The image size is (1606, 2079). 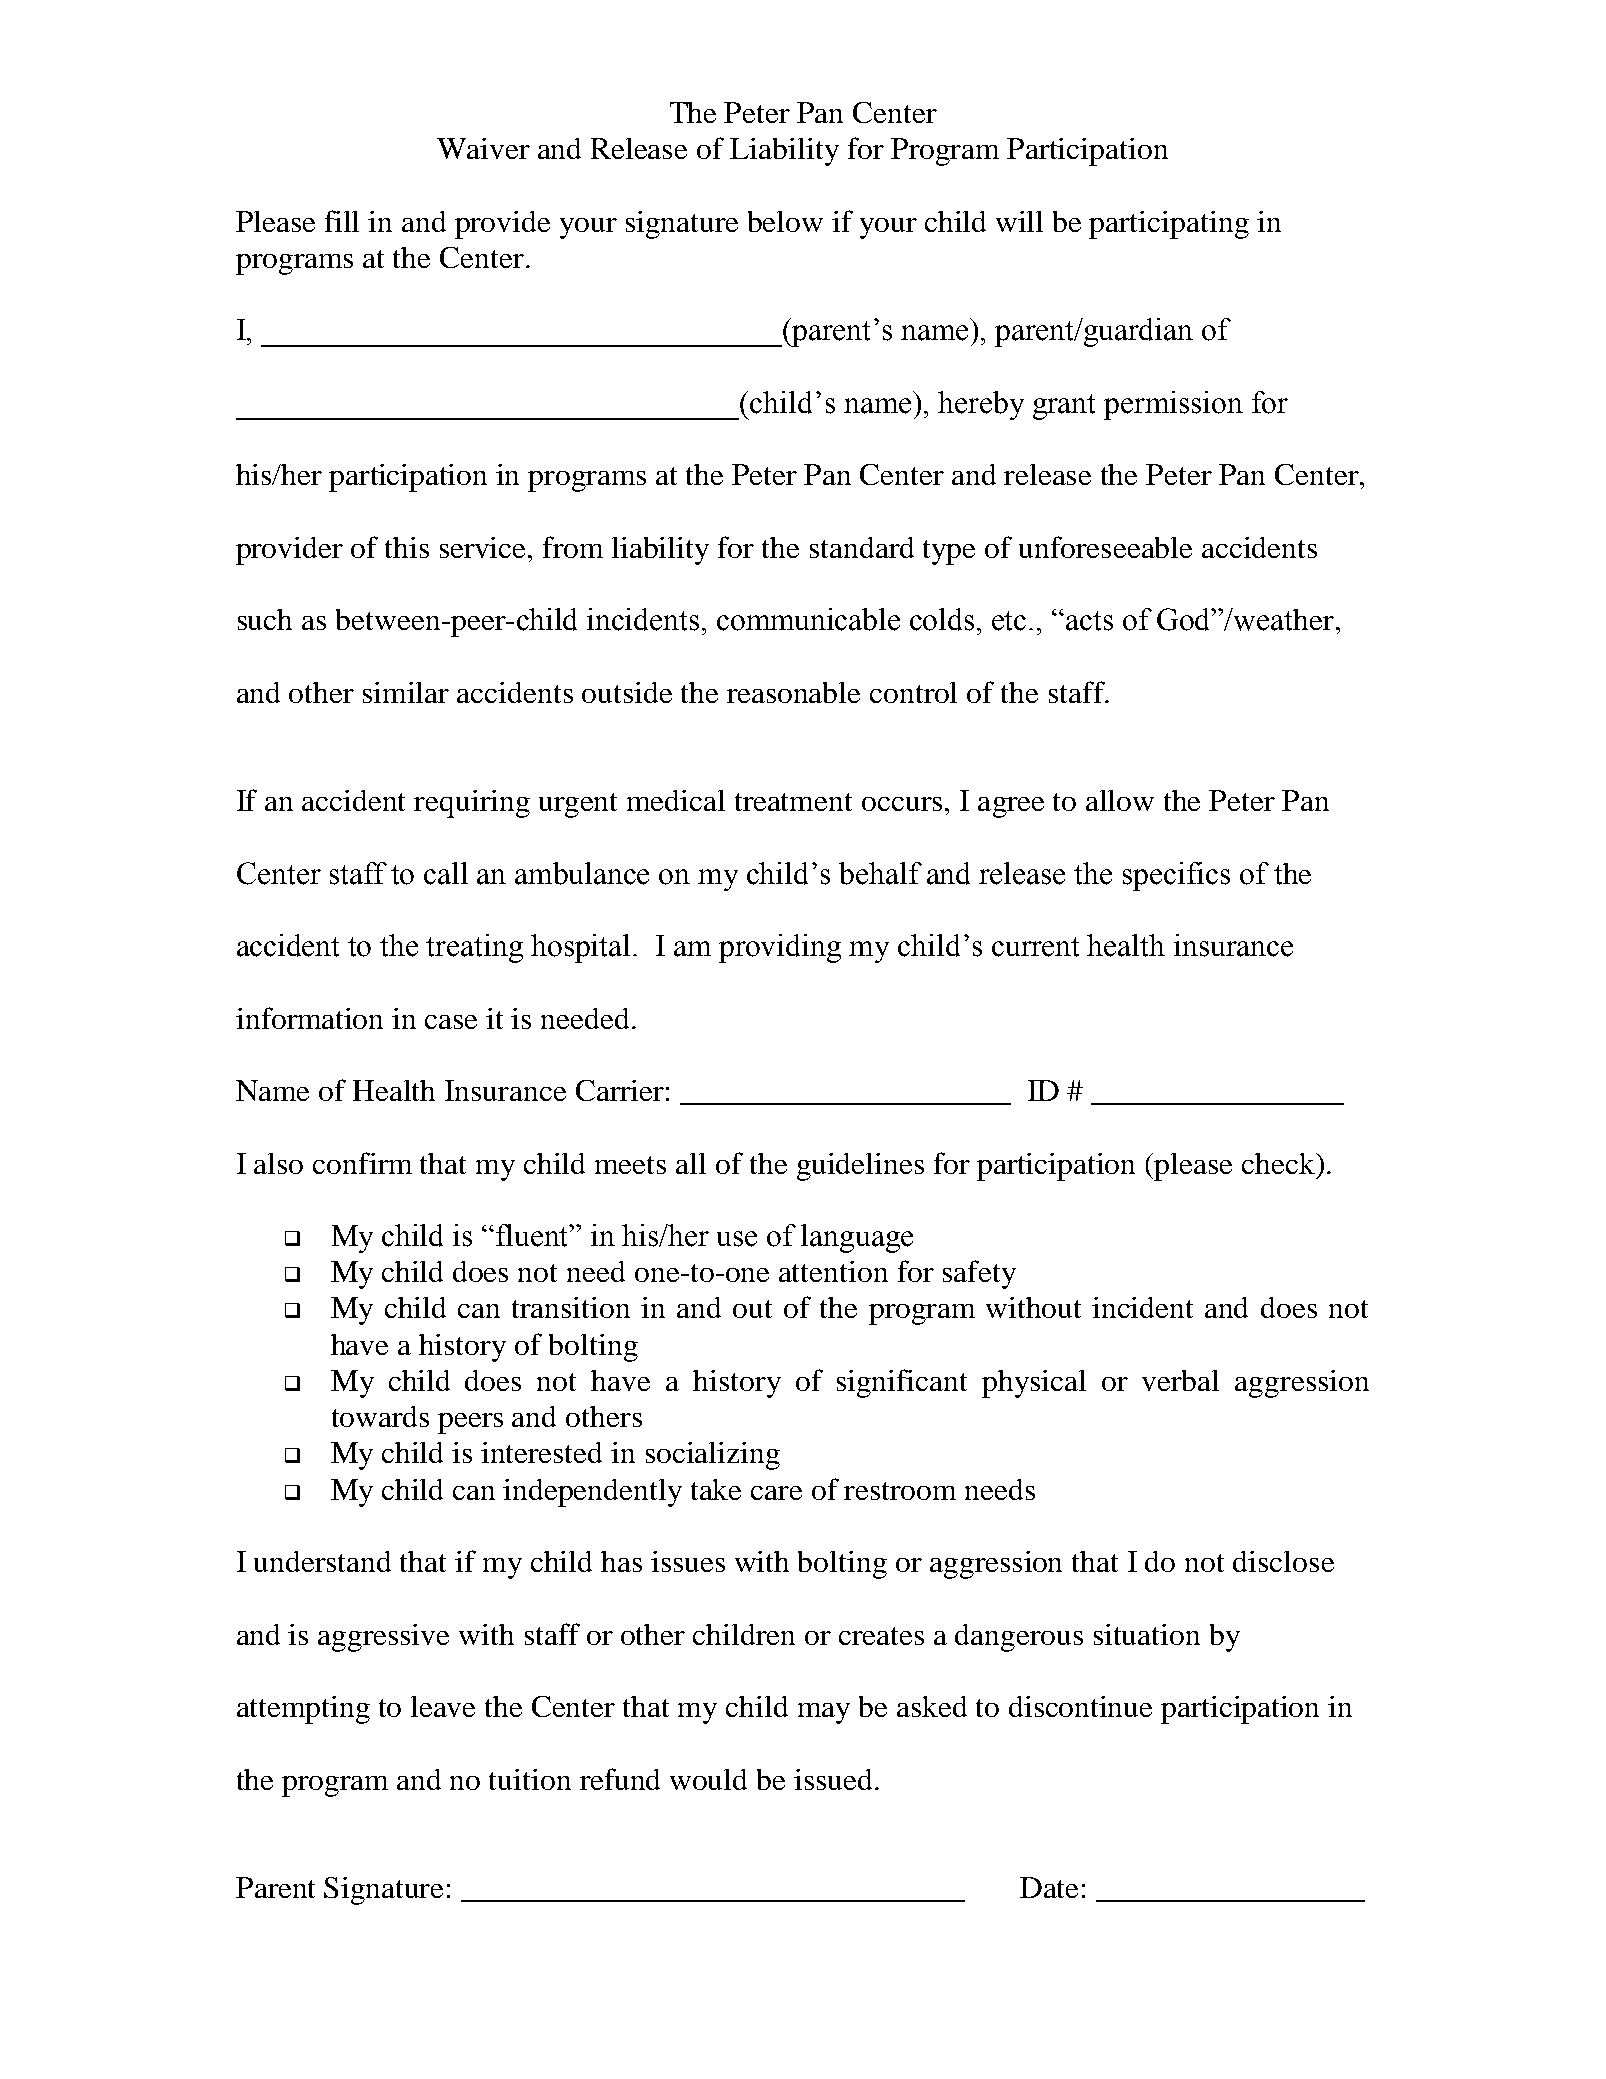 What do you see at coordinates (833, 1779) in the screenshot?
I see `issued` at bounding box center [833, 1779].
